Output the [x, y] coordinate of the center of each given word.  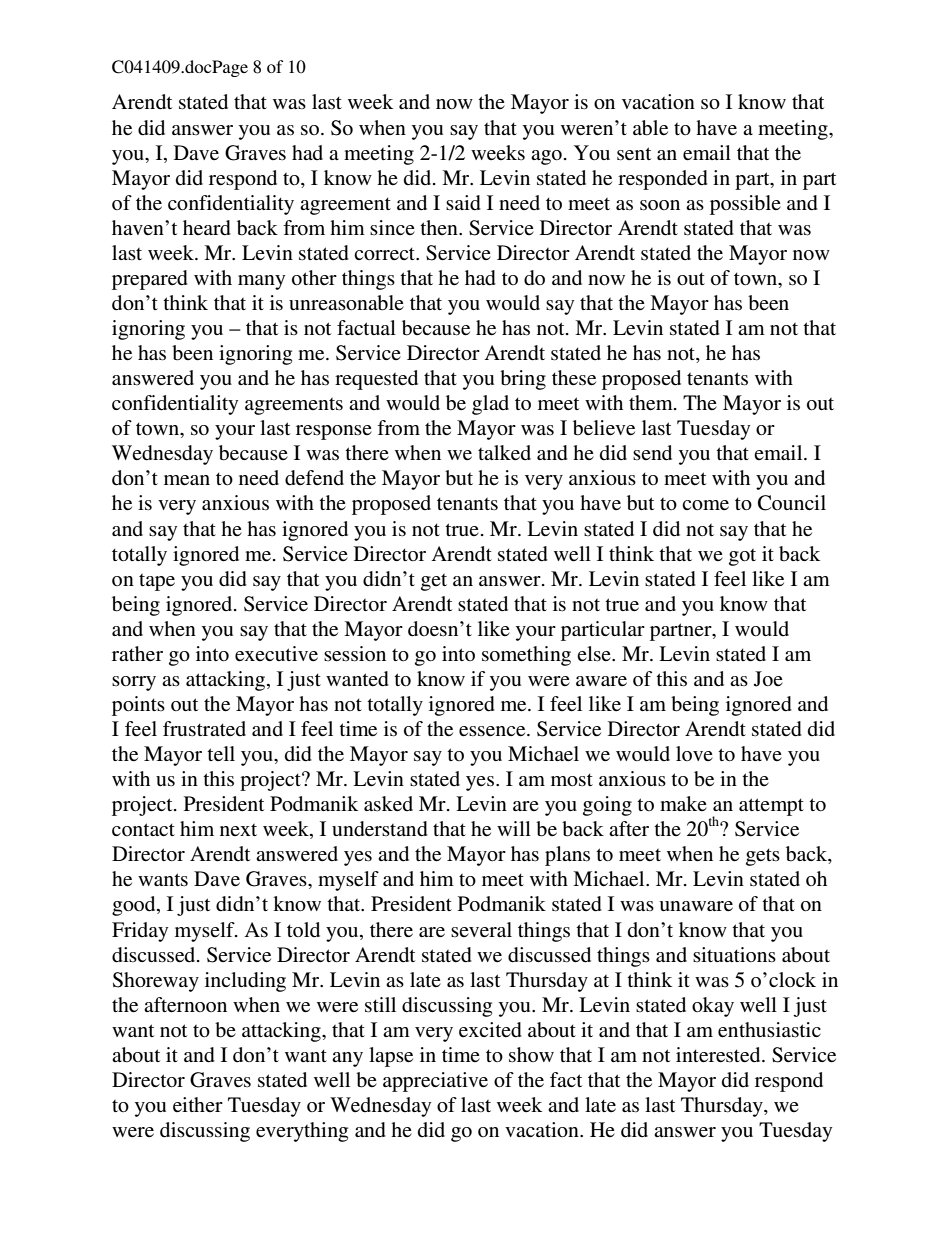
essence [493, 731]
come [705, 505]
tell [221, 753]
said [463, 203]
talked [504, 452]
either [198, 1104]
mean [187, 480]
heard [207, 228]
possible [745, 205]
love [694, 753]
